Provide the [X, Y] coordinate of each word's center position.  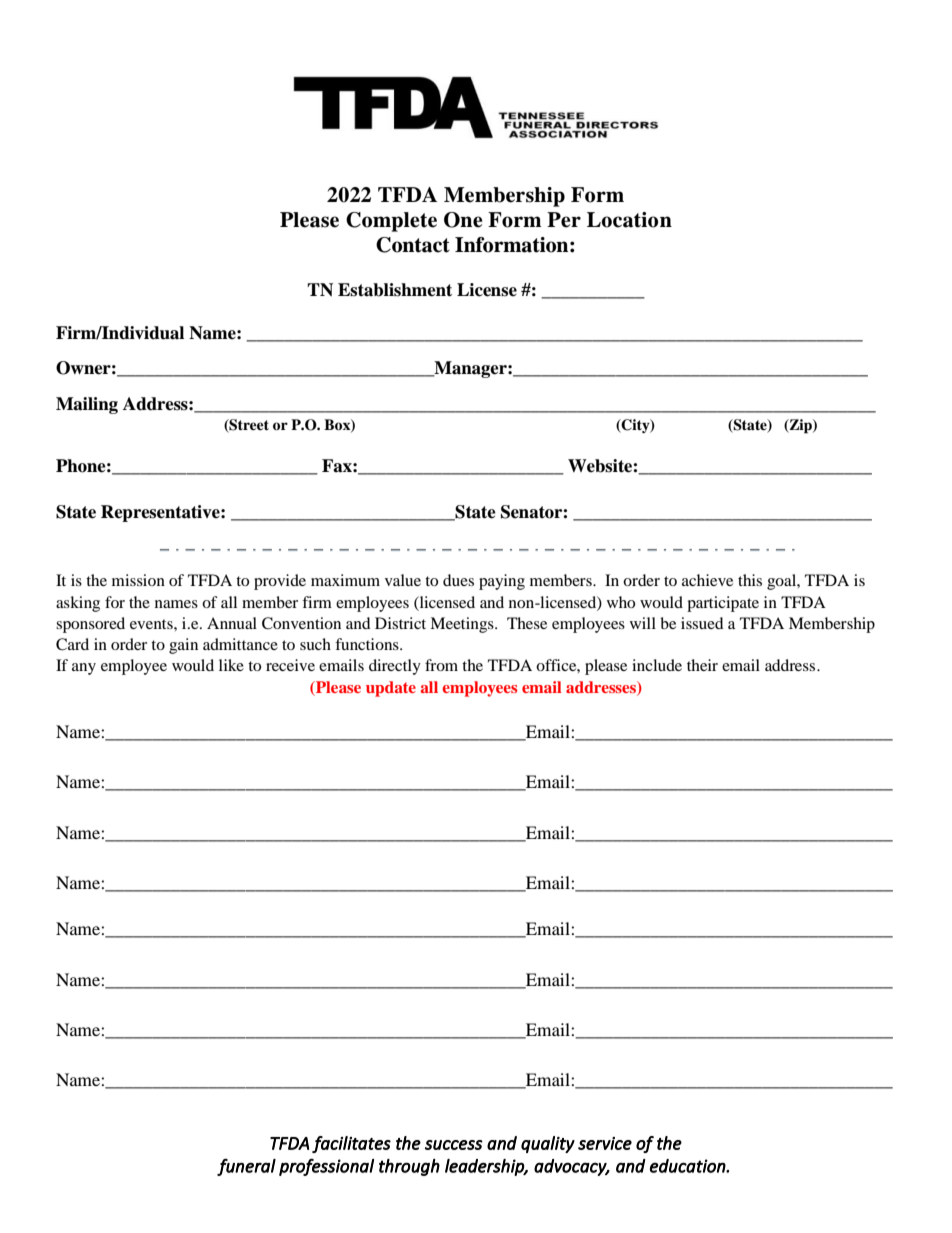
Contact [413, 245]
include [657, 665]
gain [183, 646]
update [391, 689]
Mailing [87, 405]
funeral [246, 1167]
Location [629, 220]
